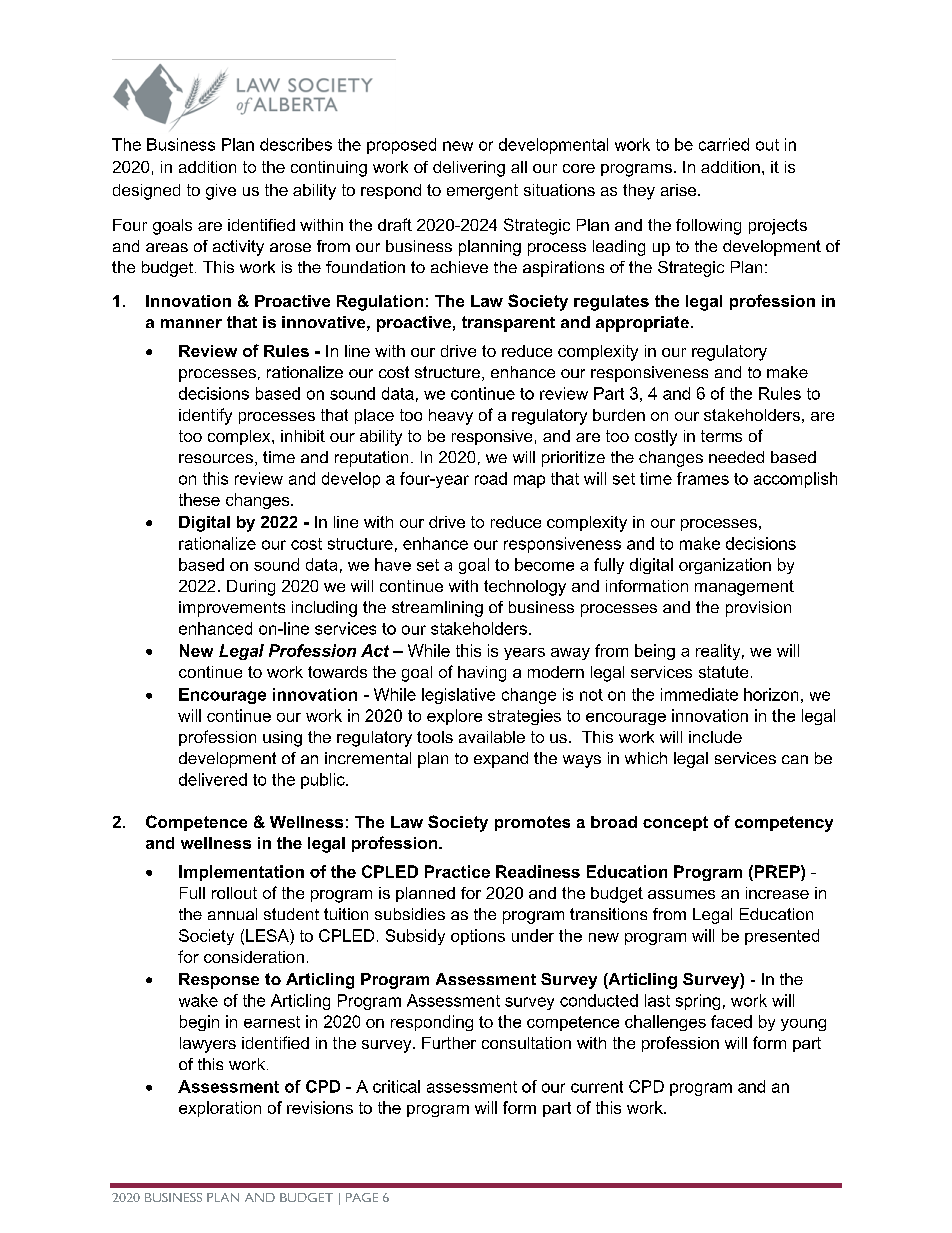  I want to click on delivering, so click(469, 169).
